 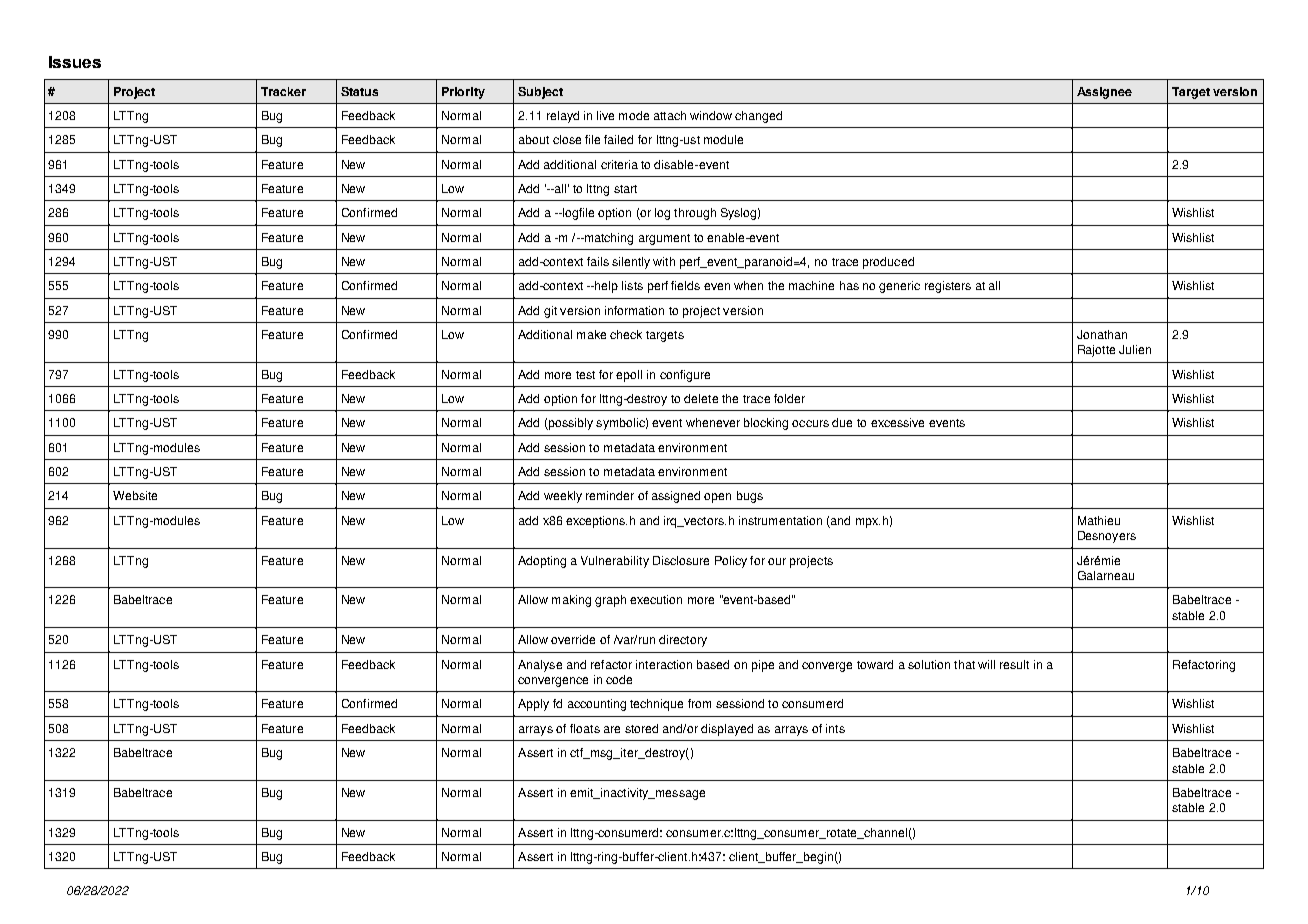 I want to click on Tracker, so click(x=283, y=91).
